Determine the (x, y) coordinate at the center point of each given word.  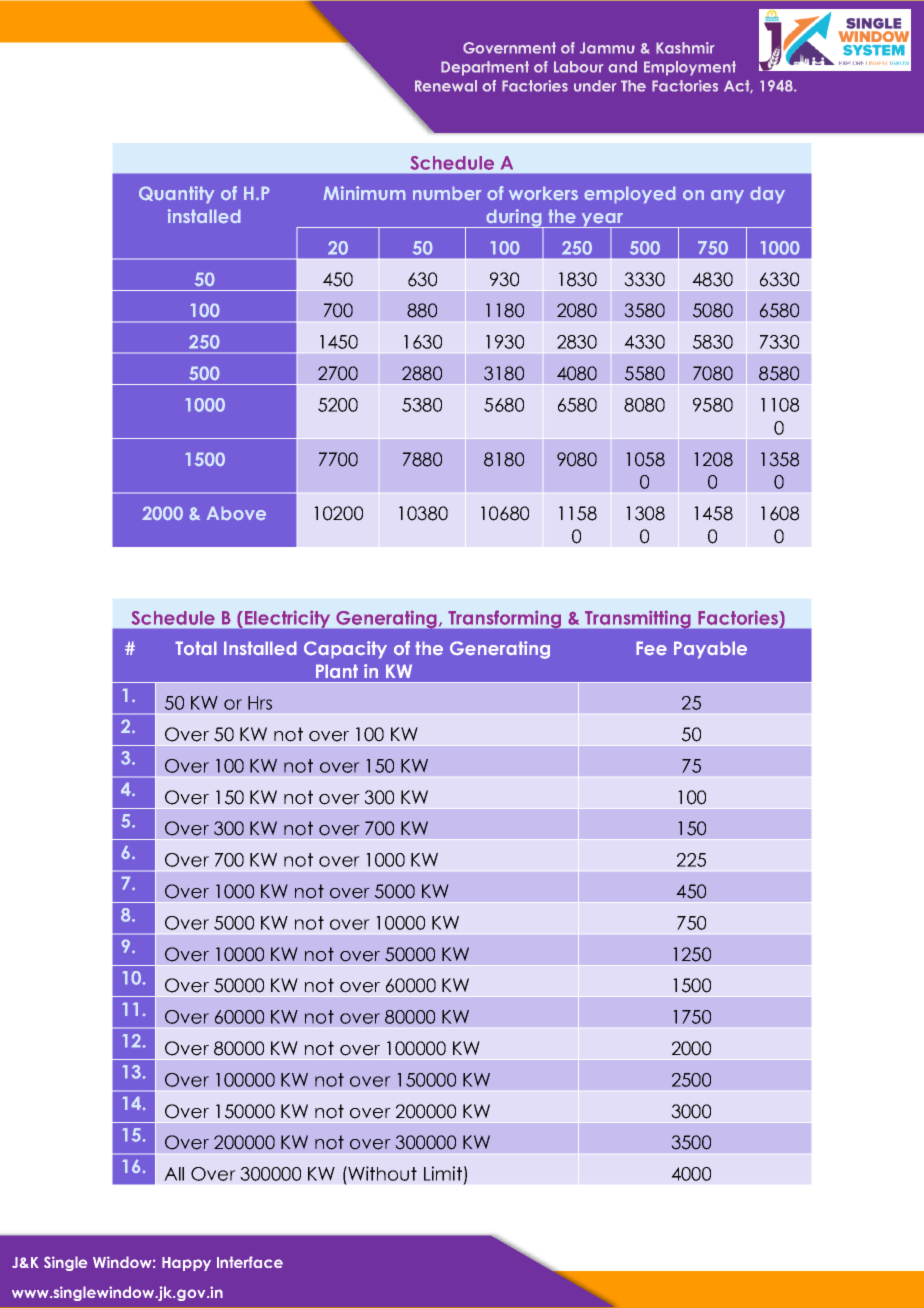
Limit (443, 1173)
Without (381, 1173)
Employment (690, 68)
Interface (250, 1262)
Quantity (176, 194)
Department (485, 68)
